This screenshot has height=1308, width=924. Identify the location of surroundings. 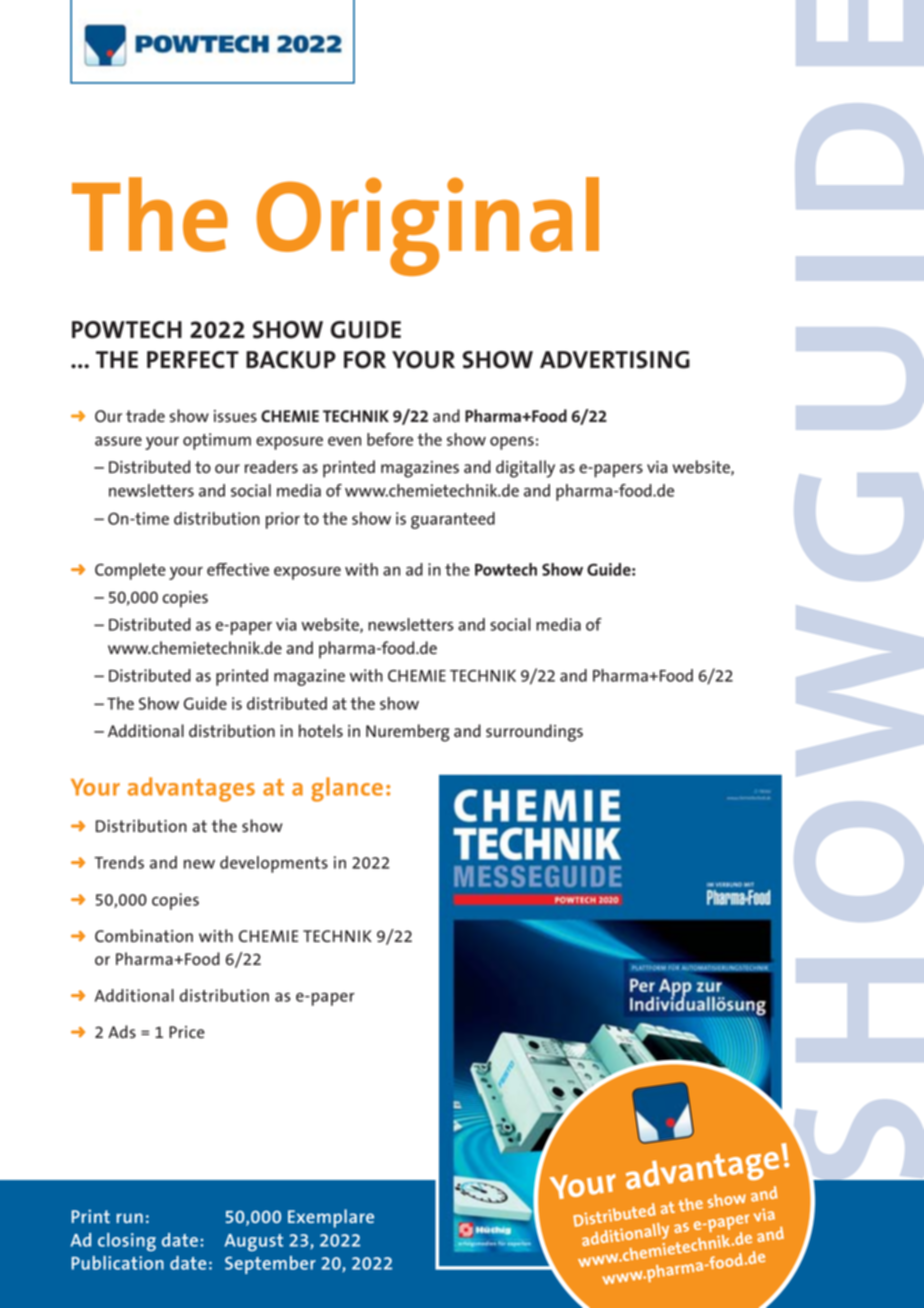
(534, 733).
